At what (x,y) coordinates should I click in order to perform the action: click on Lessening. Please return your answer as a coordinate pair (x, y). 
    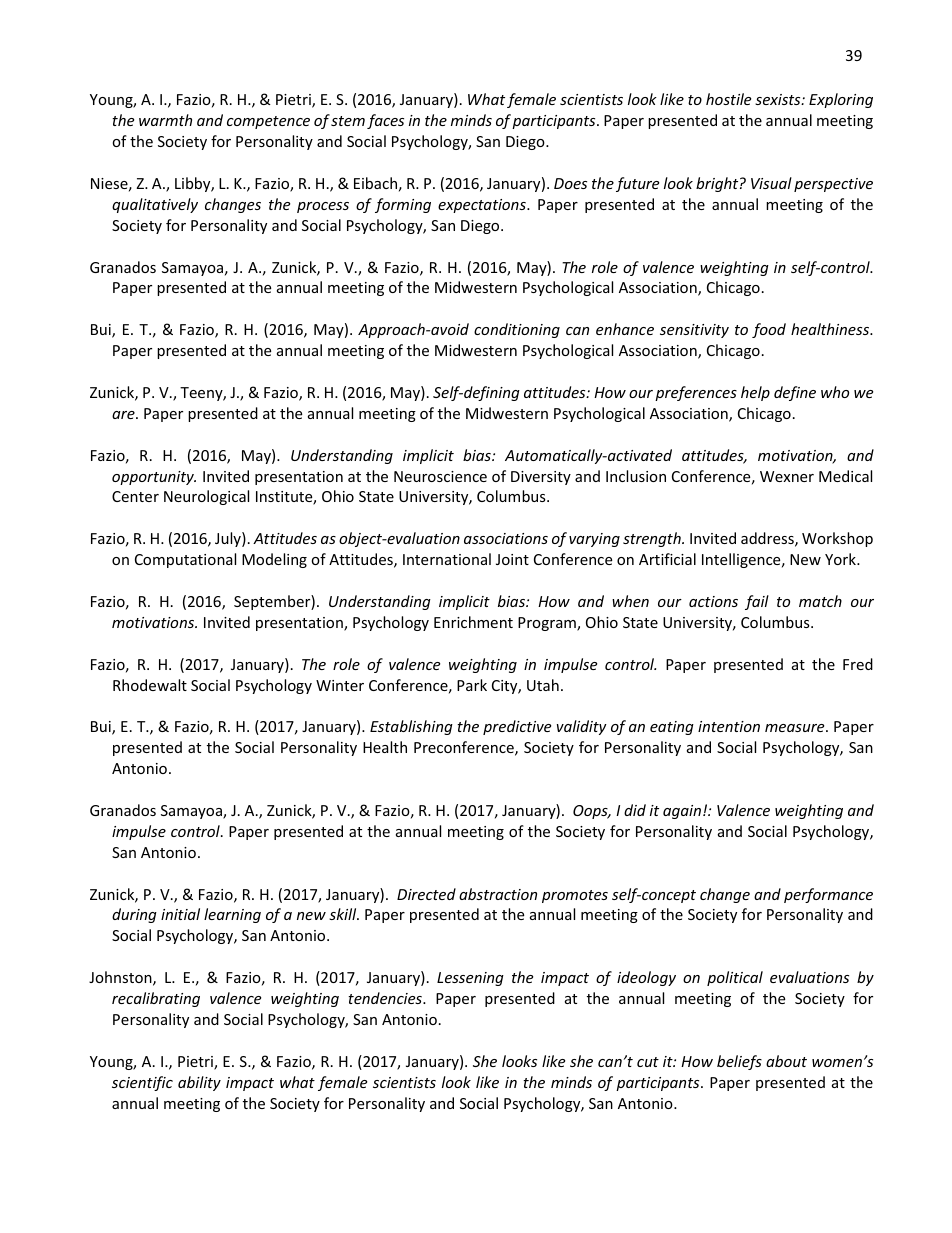
    Looking at the image, I should click on (470, 979).
